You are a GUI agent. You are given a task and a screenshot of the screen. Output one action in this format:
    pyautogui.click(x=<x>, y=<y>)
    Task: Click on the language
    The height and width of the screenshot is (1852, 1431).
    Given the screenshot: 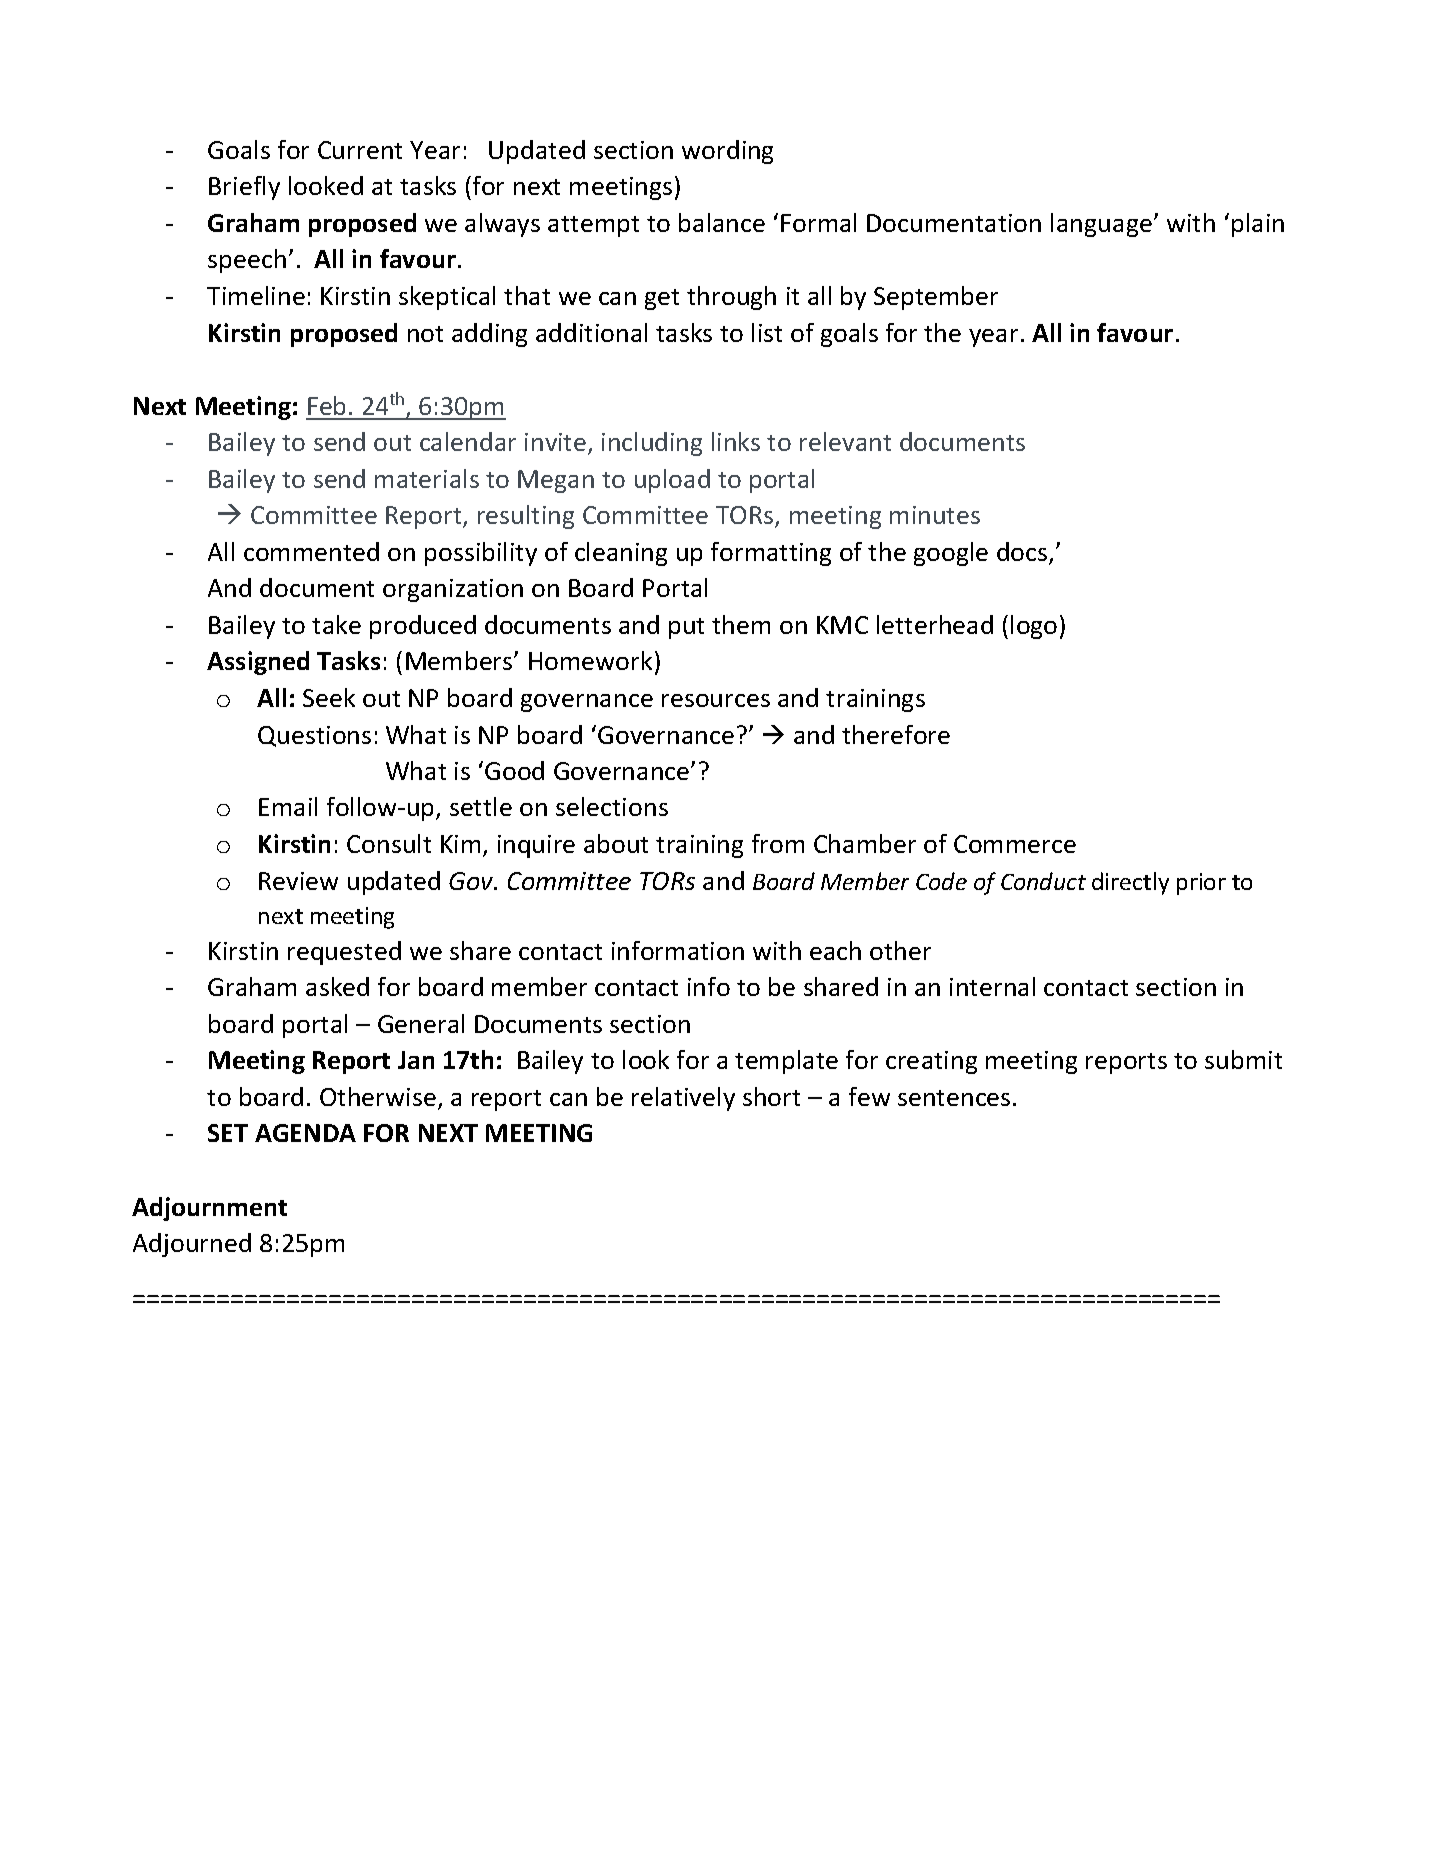 What is the action you would take?
    pyautogui.click(x=1101, y=225)
